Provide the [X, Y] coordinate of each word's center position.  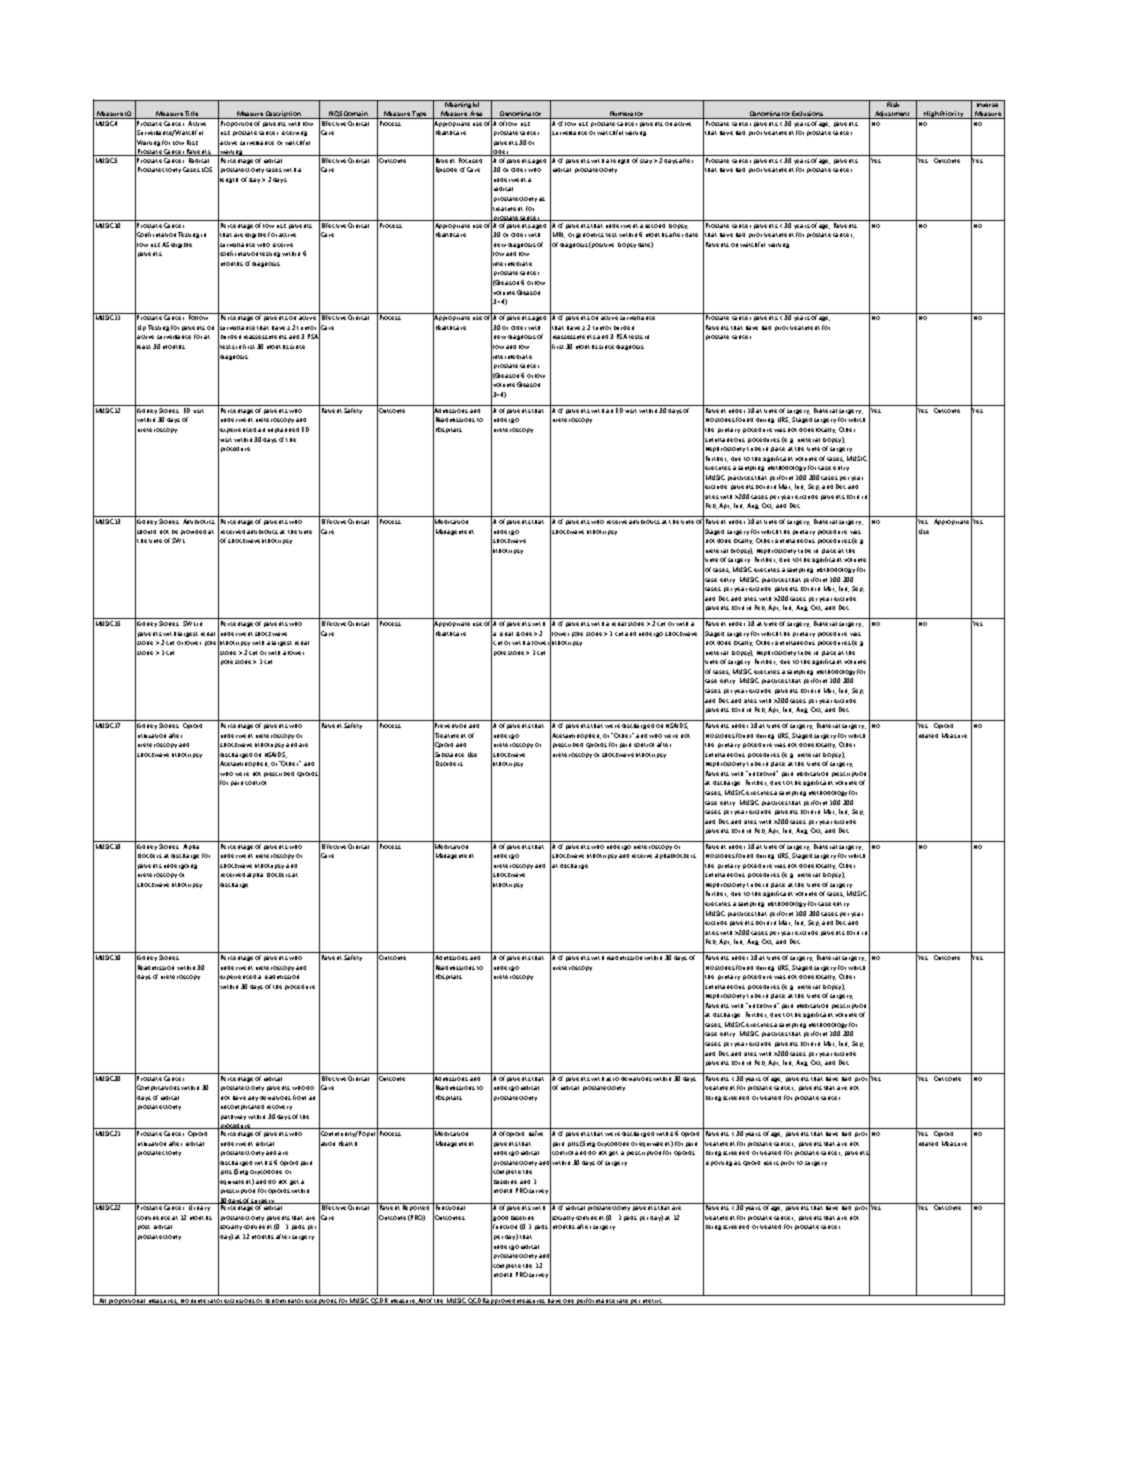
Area [477, 115]
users [771, 1163]
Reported [416, 1207]
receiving [294, 133]
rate [623, 1302]
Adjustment [893, 115]
